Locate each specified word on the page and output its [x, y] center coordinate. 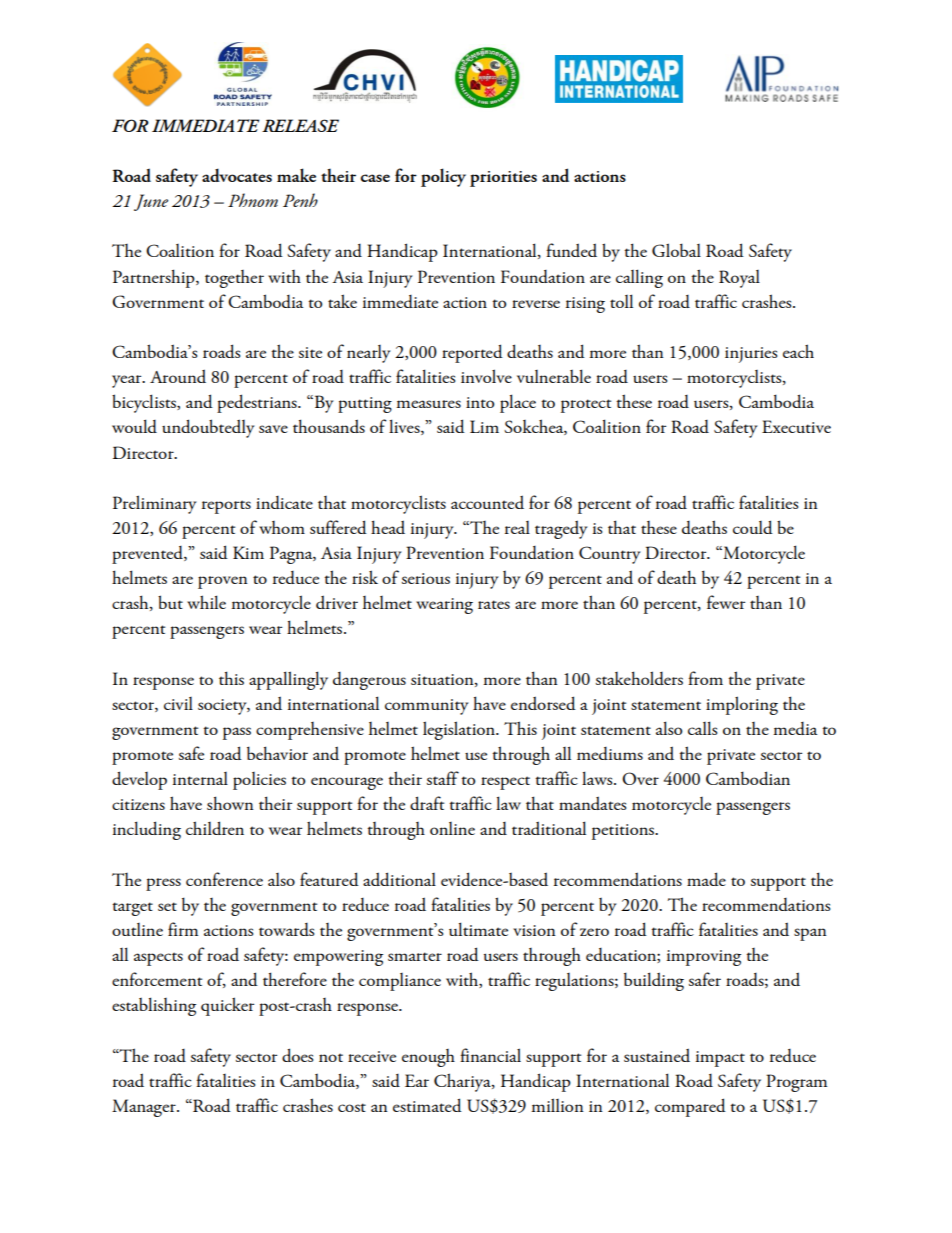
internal [200, 778]
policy [443, 177]
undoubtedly [208, 428]
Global [676, 250]
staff [443, 778]
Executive [796, 426]
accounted [487, 502]
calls [702, 728]
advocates [237, 175]
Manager [145, 1108]
